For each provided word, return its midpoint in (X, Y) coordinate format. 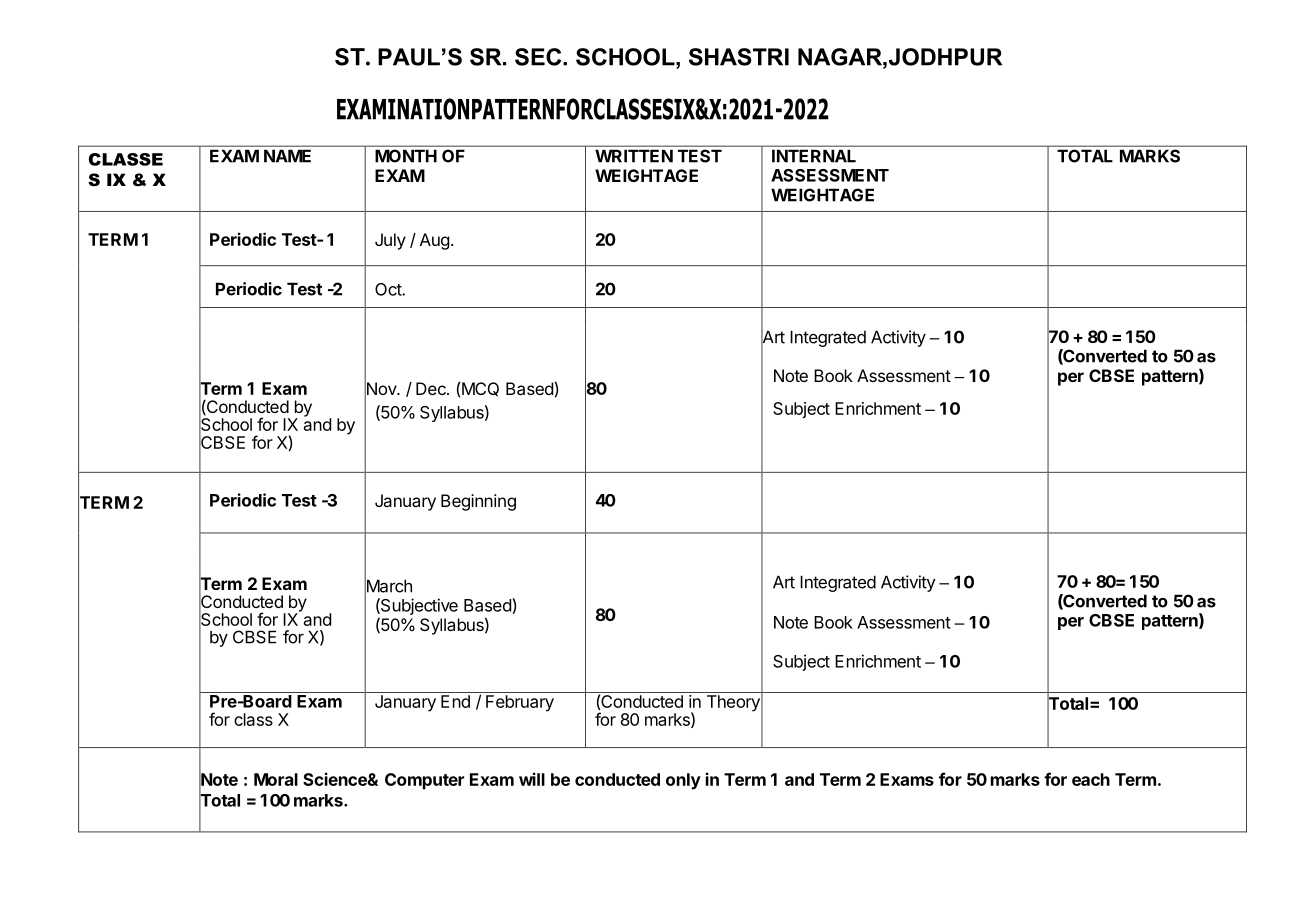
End (455, 701)
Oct (389, 289)
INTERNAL (814, 156)
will (532, 779)
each (1091, 779)
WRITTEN (634, 156)
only (683, 781)
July (390, 241)
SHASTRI (739, 57)
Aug (435, 241)
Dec (432, 388)
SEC (539, 57)
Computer (424, 781)
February (520, 703)
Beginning (478, 502)
